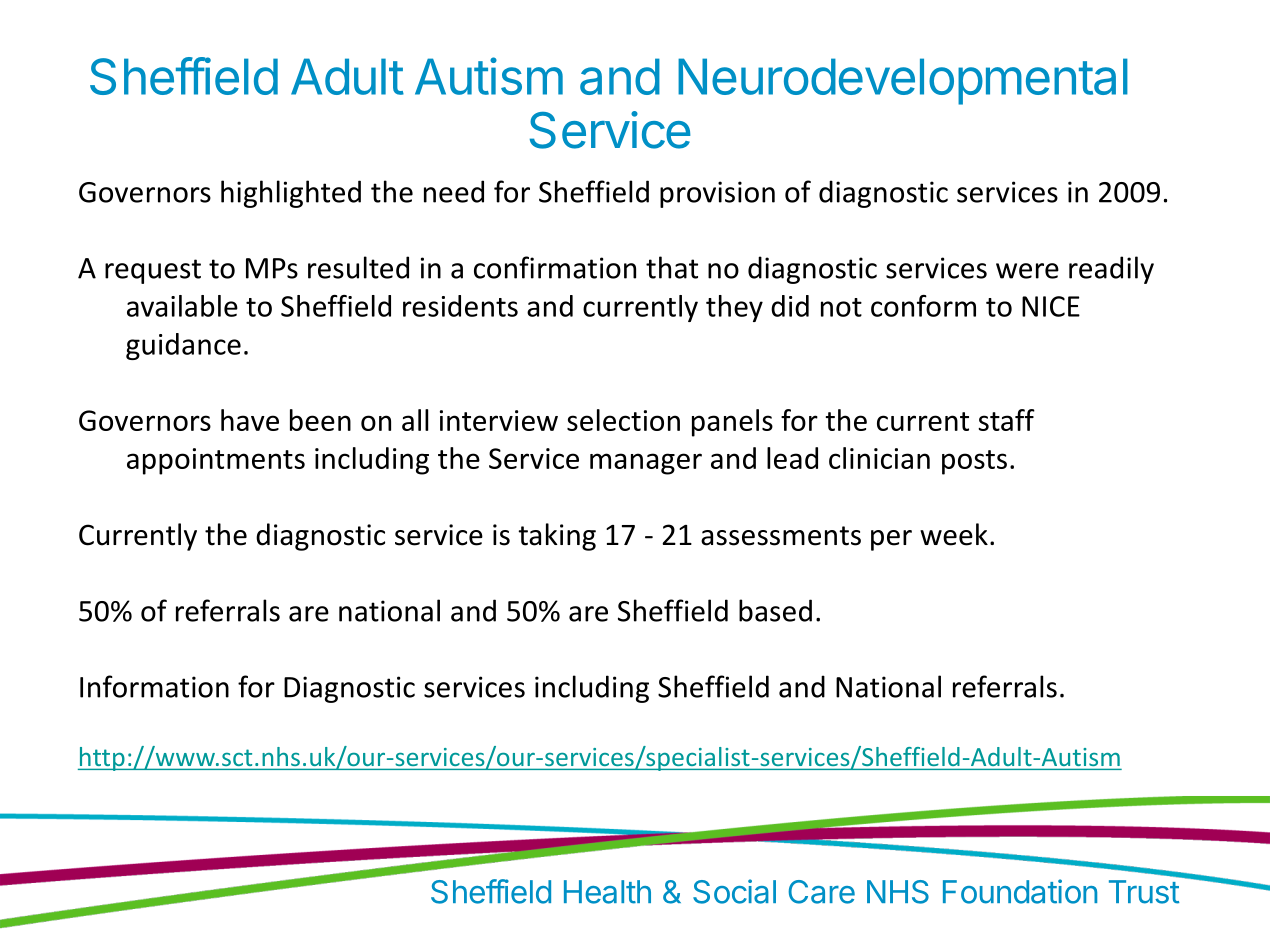 This screenshot has height=952, width=1270. What do you see at coordinates (291, 194) in the screenshot?
I see `highlighted` at bounding box center [291, 194].
